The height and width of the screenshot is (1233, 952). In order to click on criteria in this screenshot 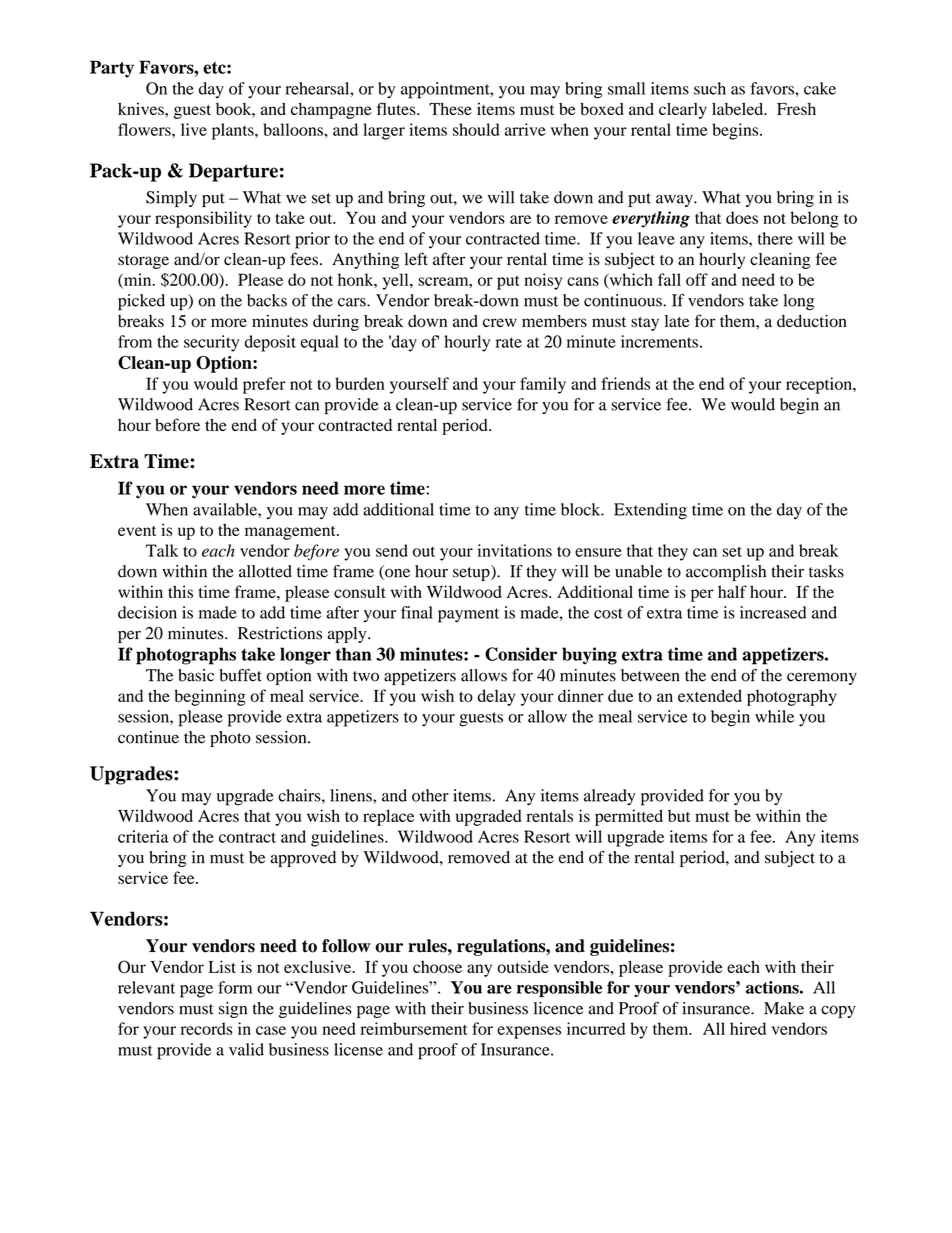, I will do `click(143, 836)`.
